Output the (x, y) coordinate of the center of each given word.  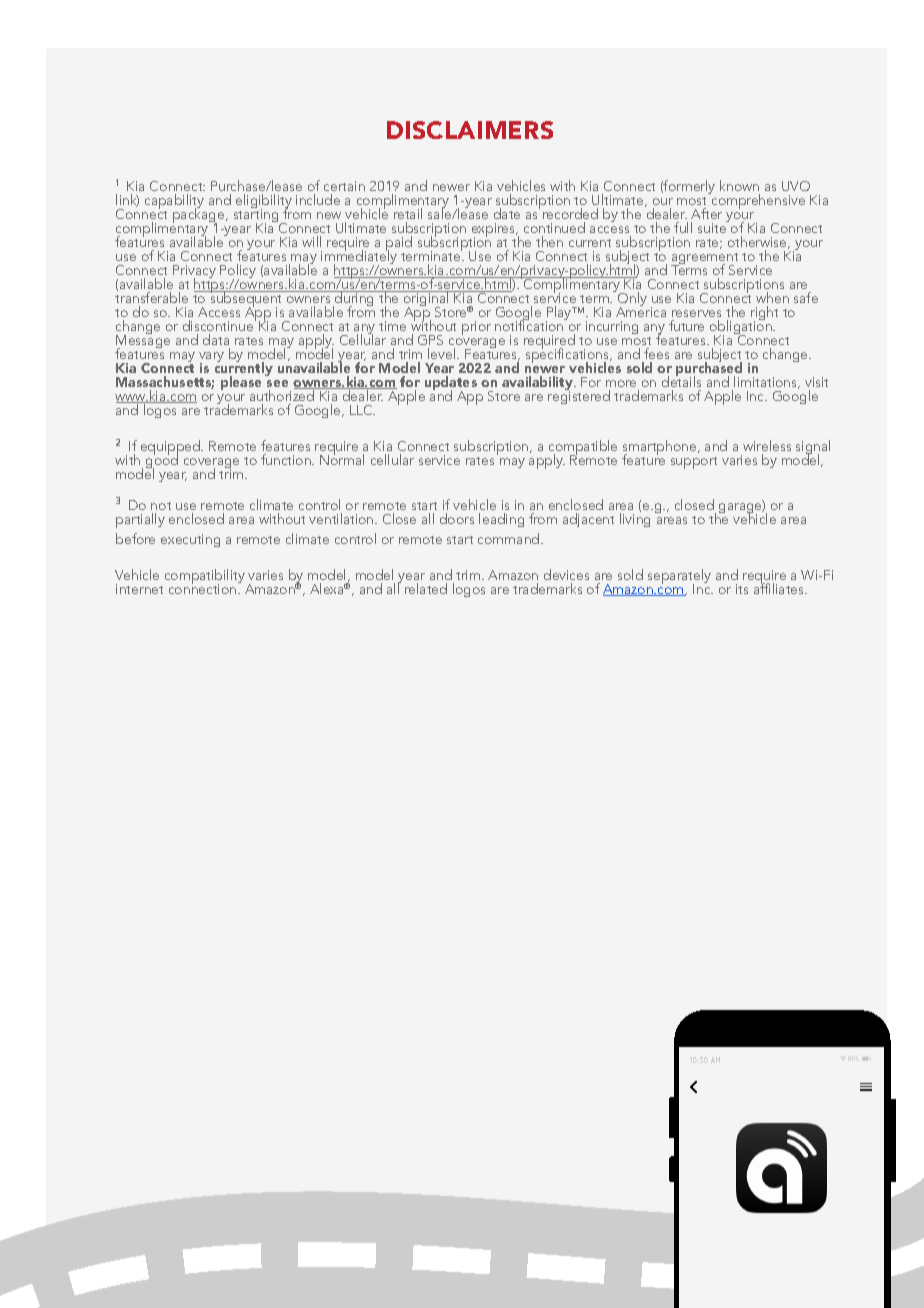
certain (344, 186)
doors (457, 518)
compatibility (205, 578)
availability (538, 384)
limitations (767, 382)
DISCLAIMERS (470, 130)
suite (713, 227)
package (200, 216)
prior (476, 328)
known (739, 185)
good (162, 462)
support (694, 463)
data (216, 339)
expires (494, 231)
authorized (283, 394)
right (764, 314)
